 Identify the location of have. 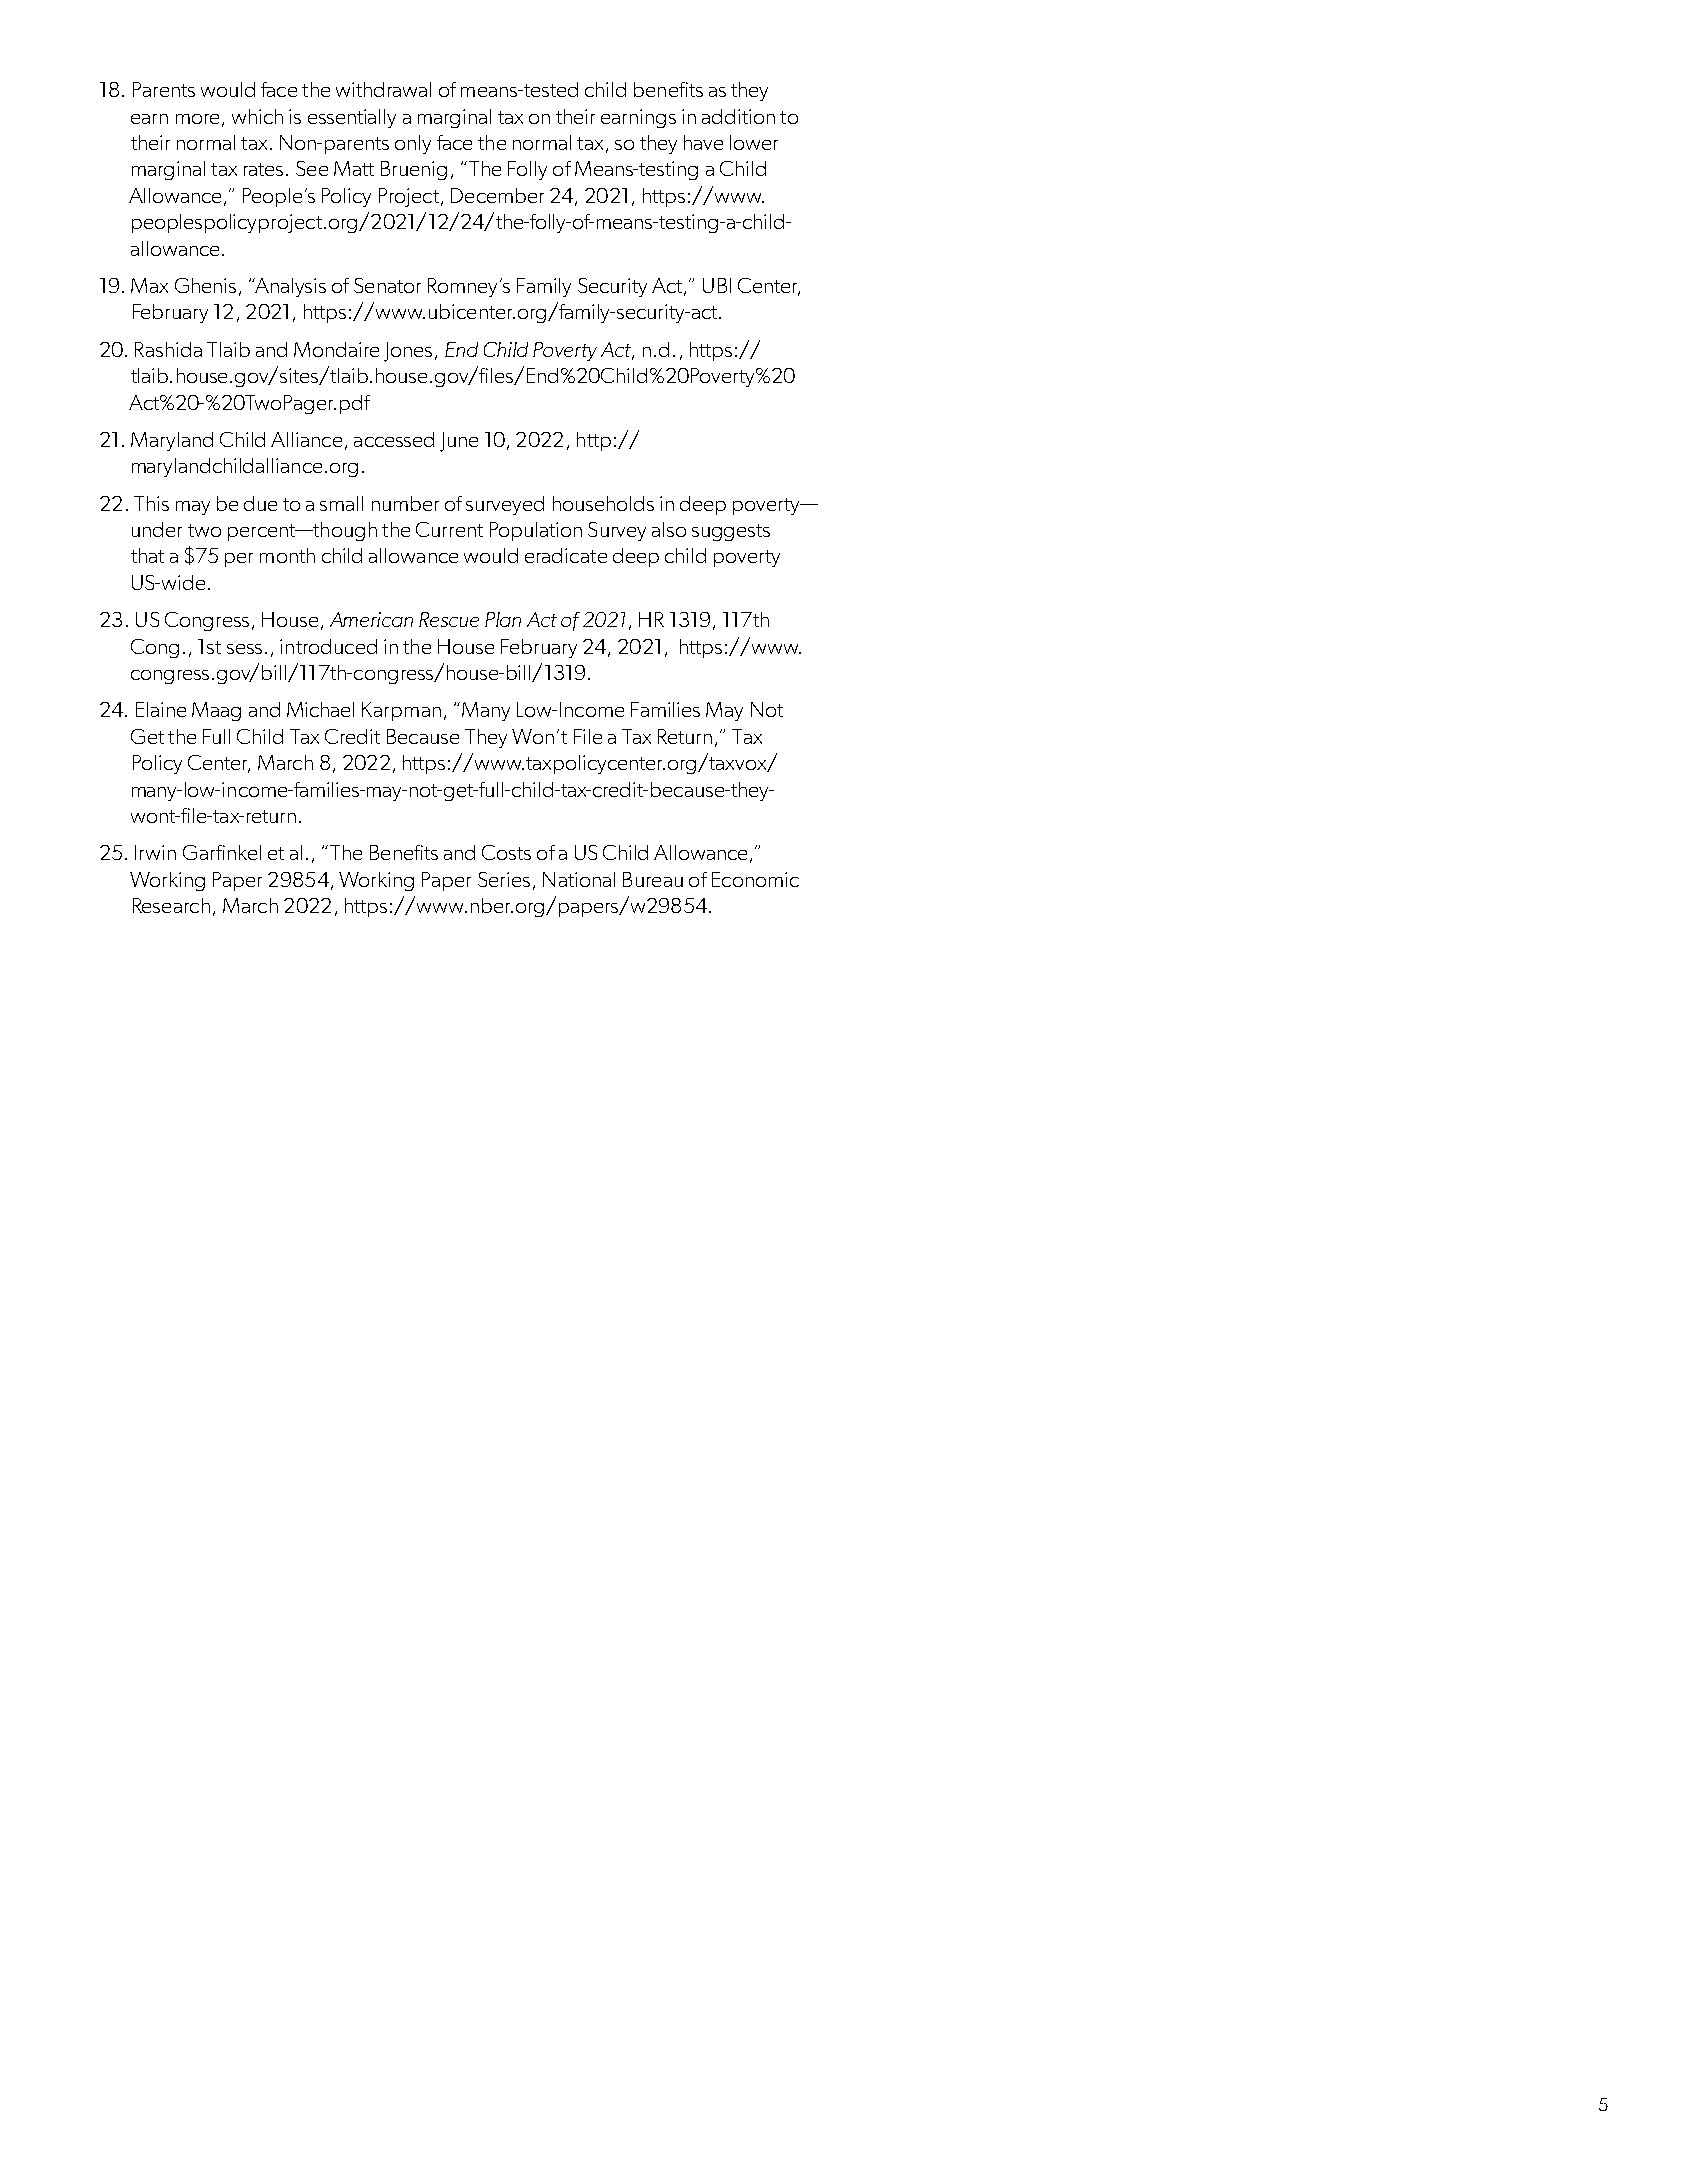
(703, 142).
